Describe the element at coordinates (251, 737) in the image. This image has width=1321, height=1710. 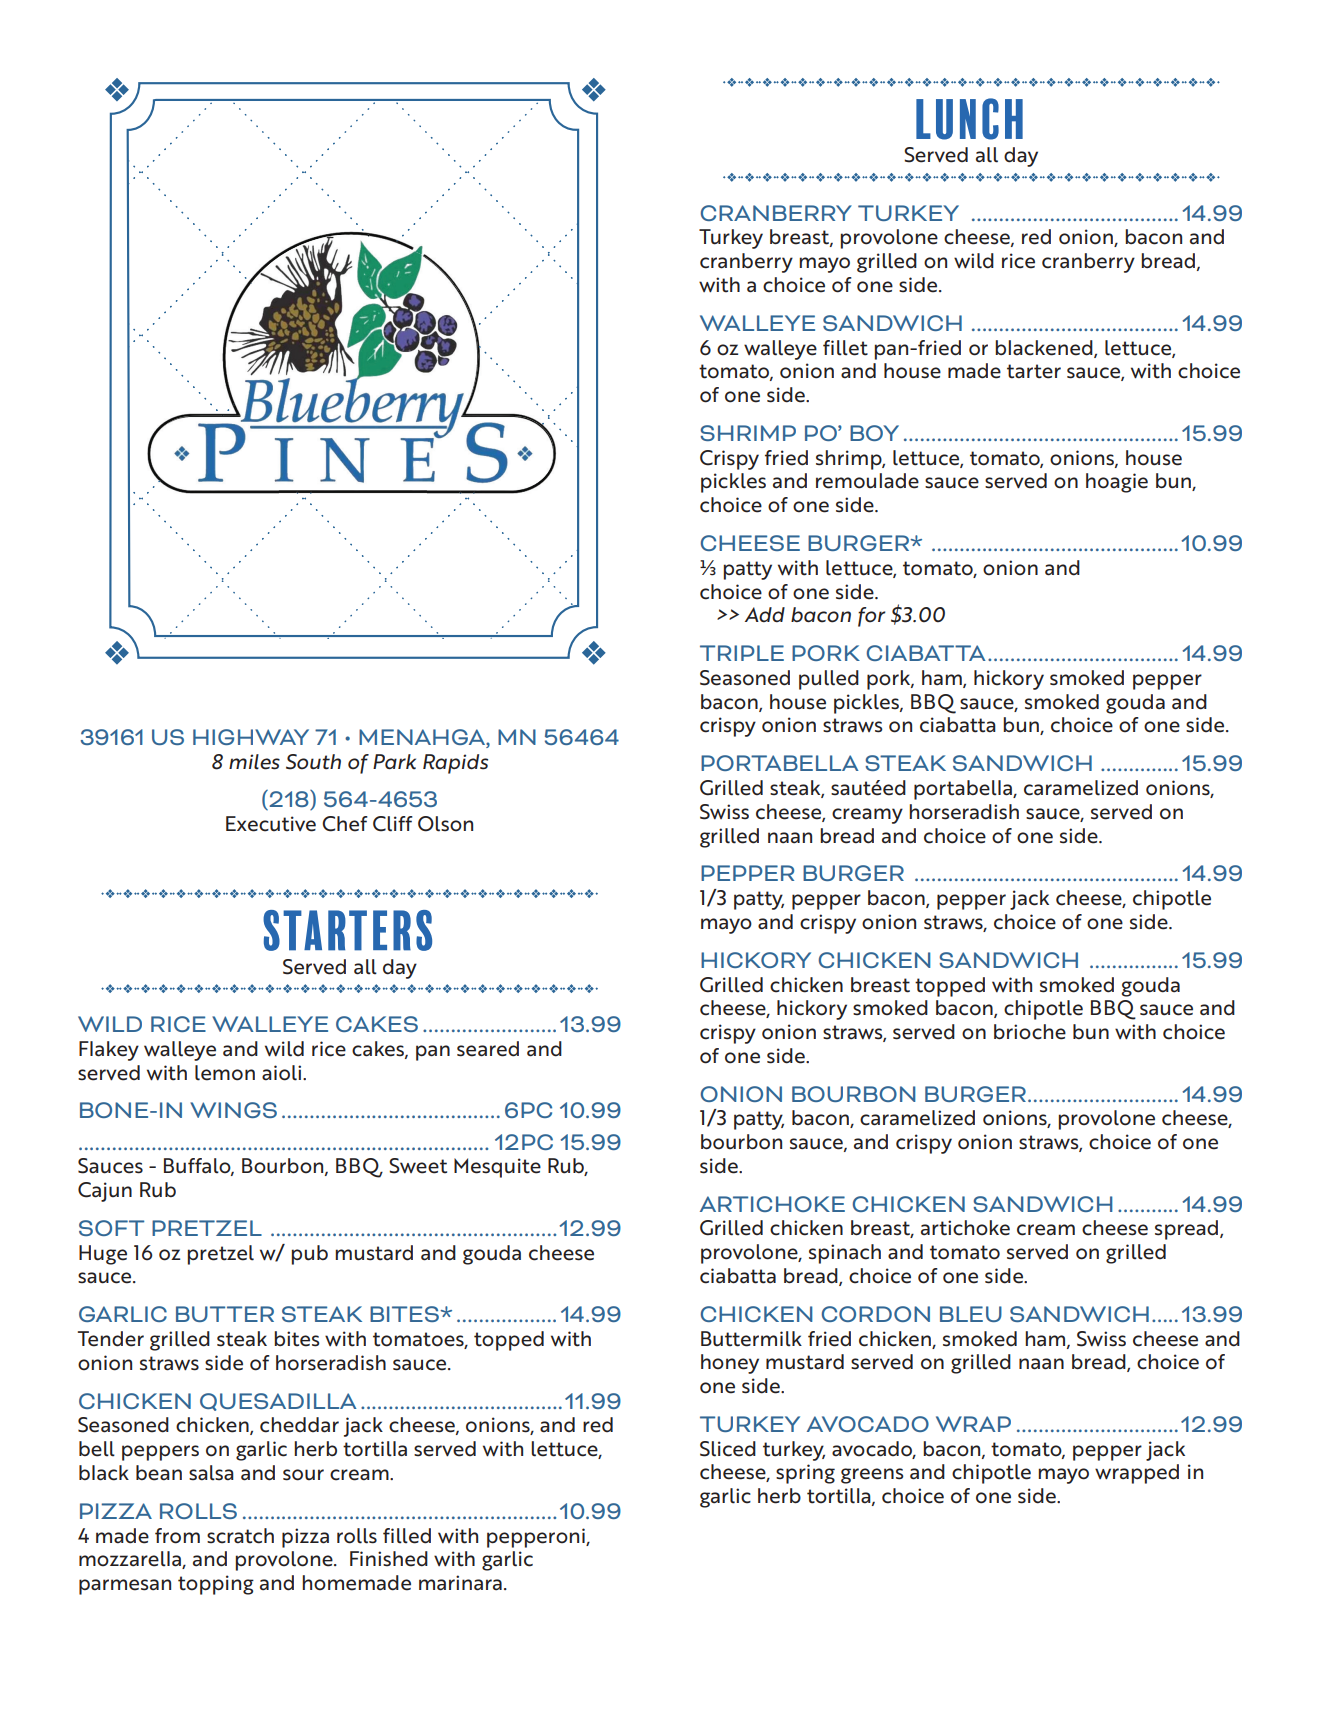
I see `HIGHWAY` at that location.
